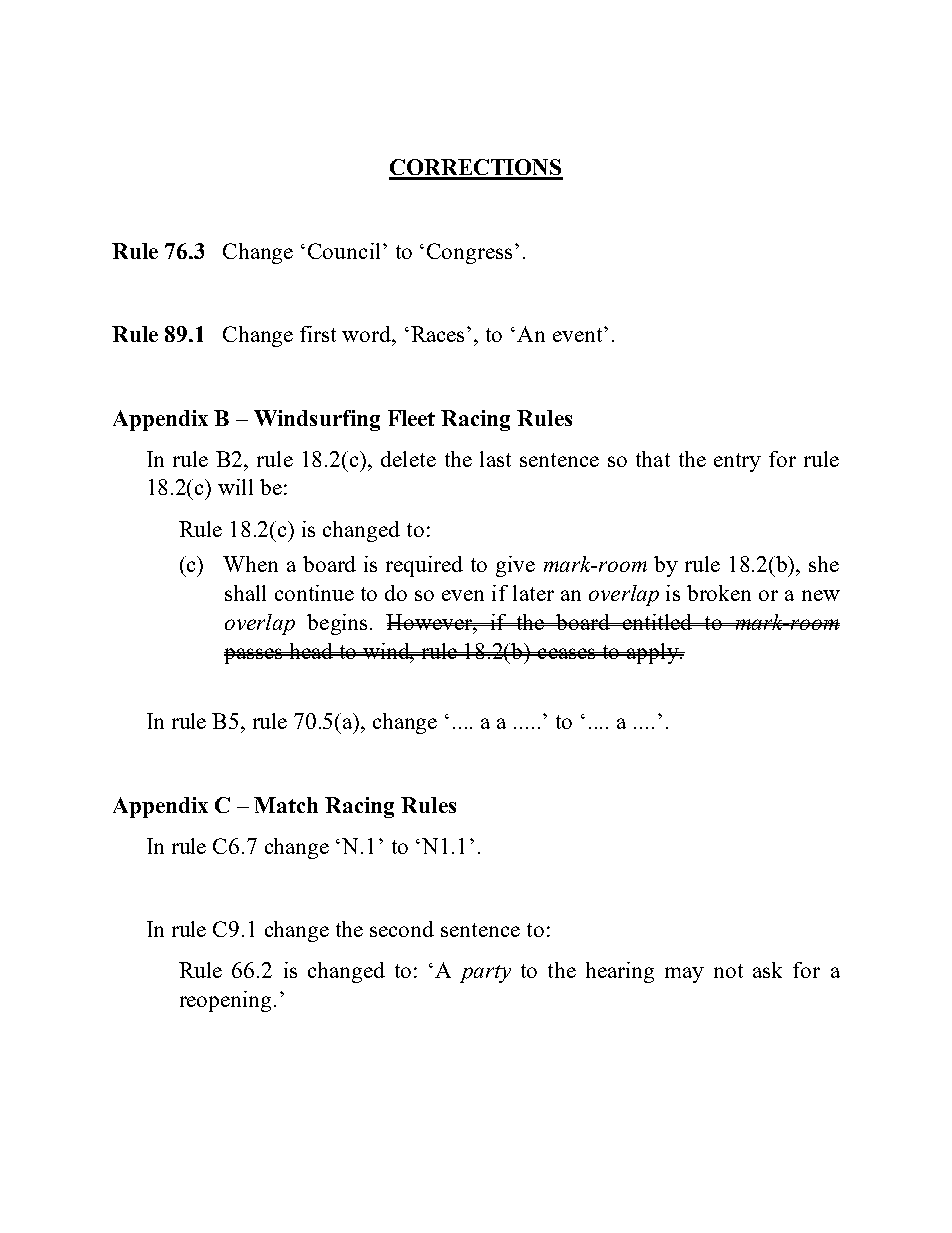 Image resolution: width=952 pixels, height=1233 pixels. What do you see at coordinates (658, 622) in the screenshot?
I see `entitled` at bounding box center [658, 622].
